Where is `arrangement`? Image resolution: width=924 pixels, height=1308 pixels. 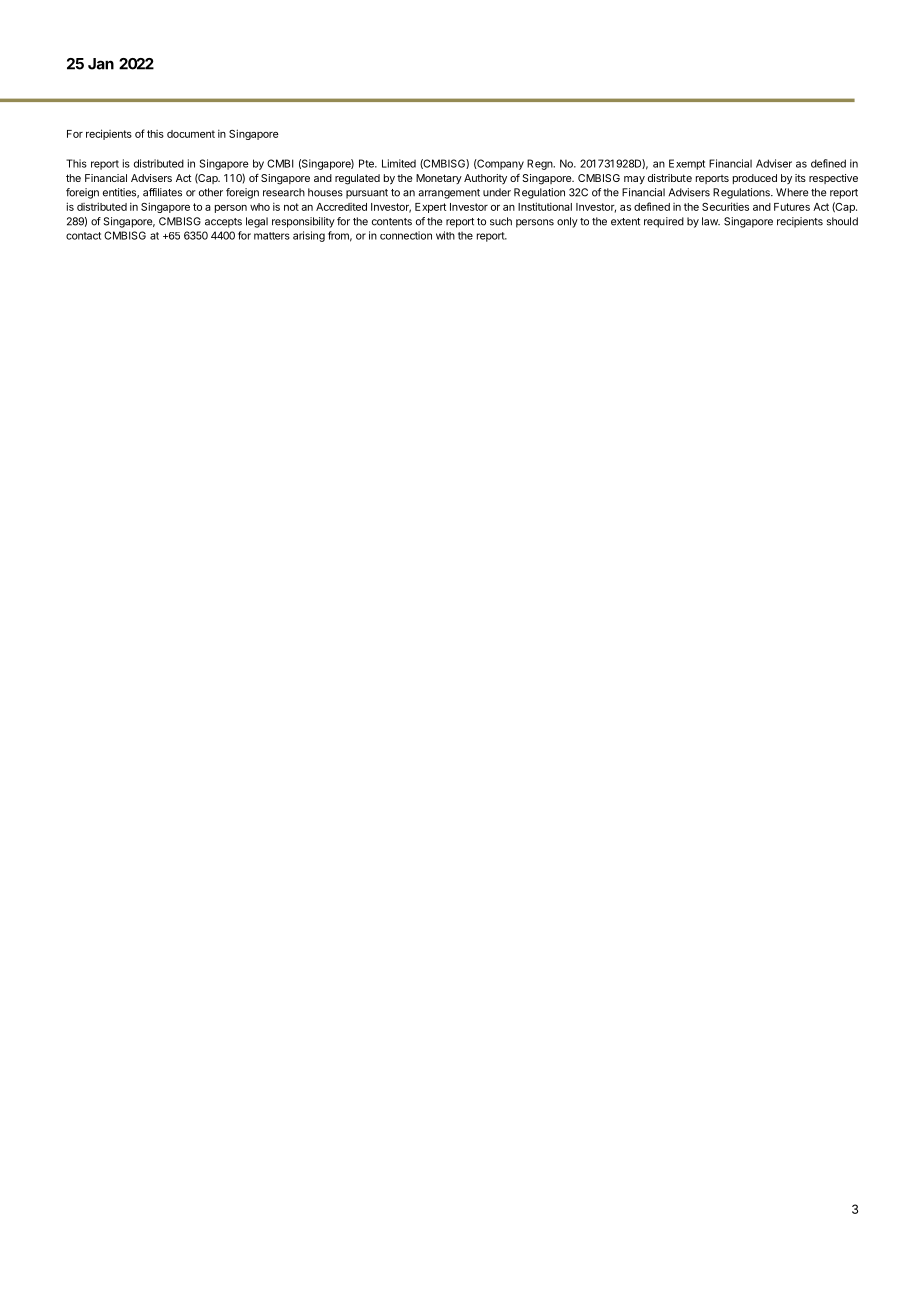
arrangement is located at coordinates (449, 194).
